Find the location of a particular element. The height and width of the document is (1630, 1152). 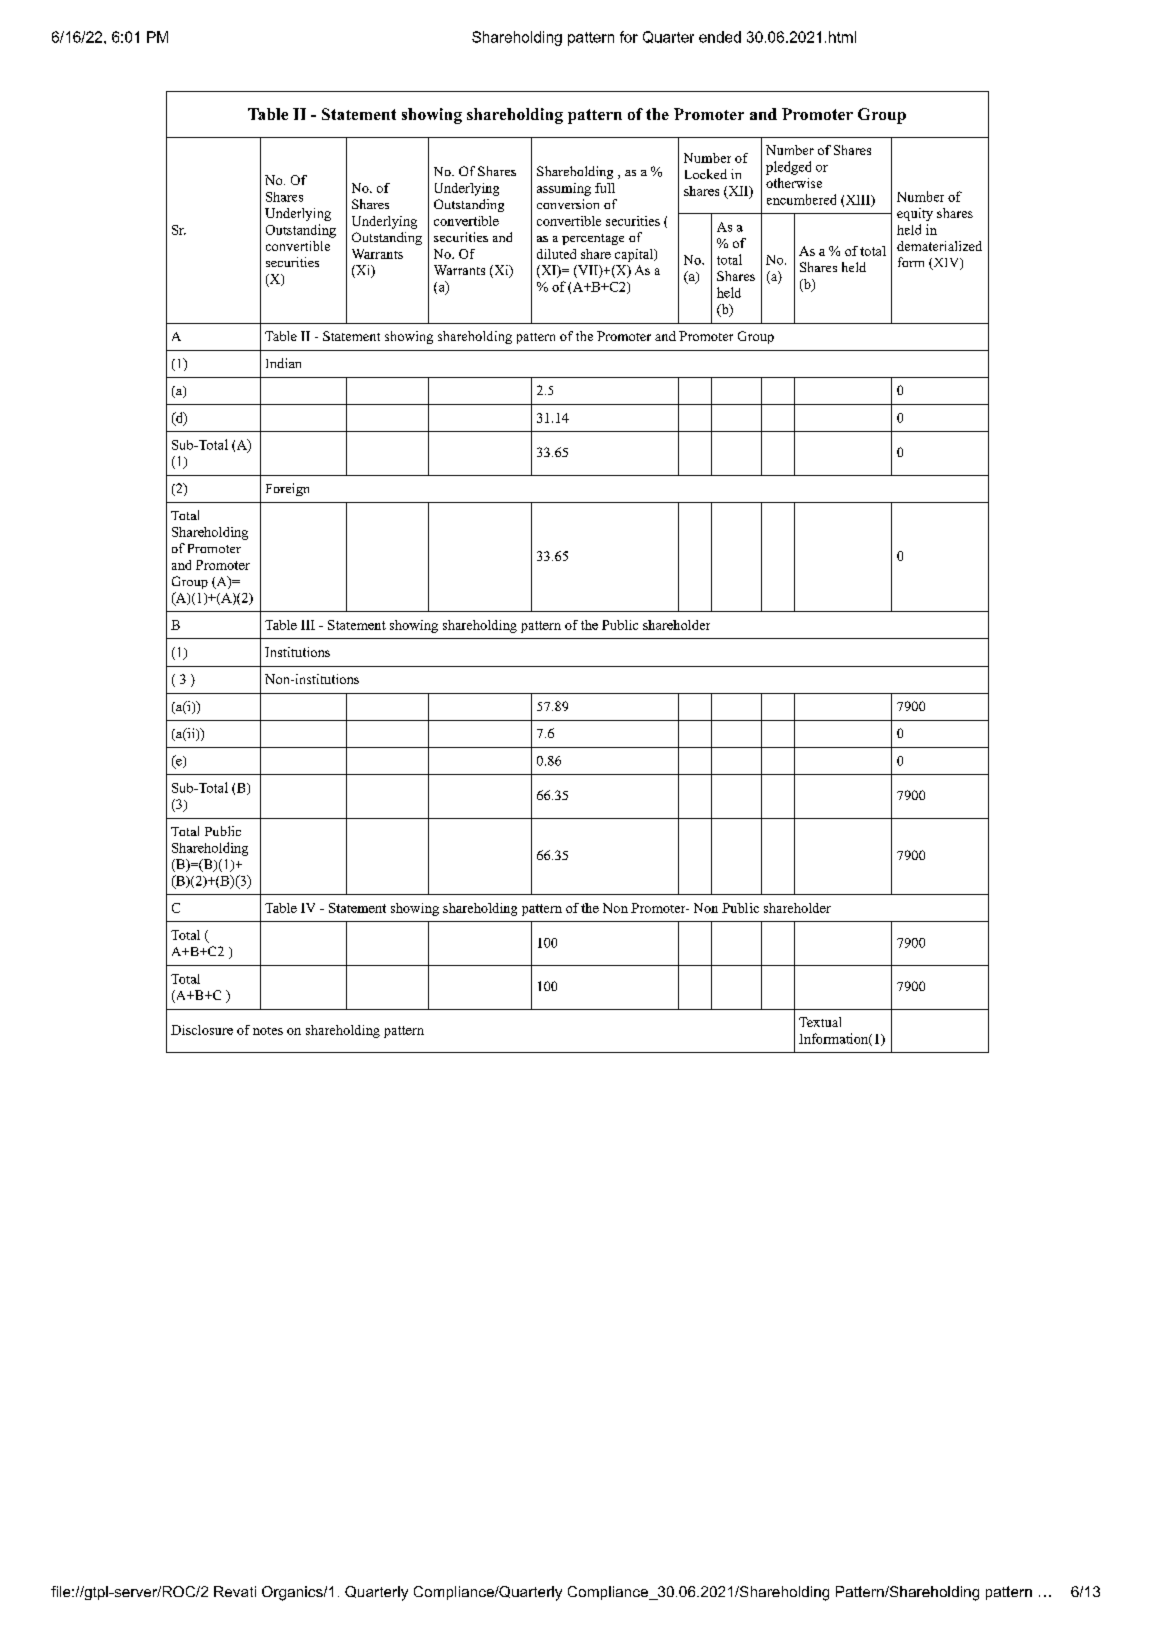

pledged is located at coordinates (788, 168).
